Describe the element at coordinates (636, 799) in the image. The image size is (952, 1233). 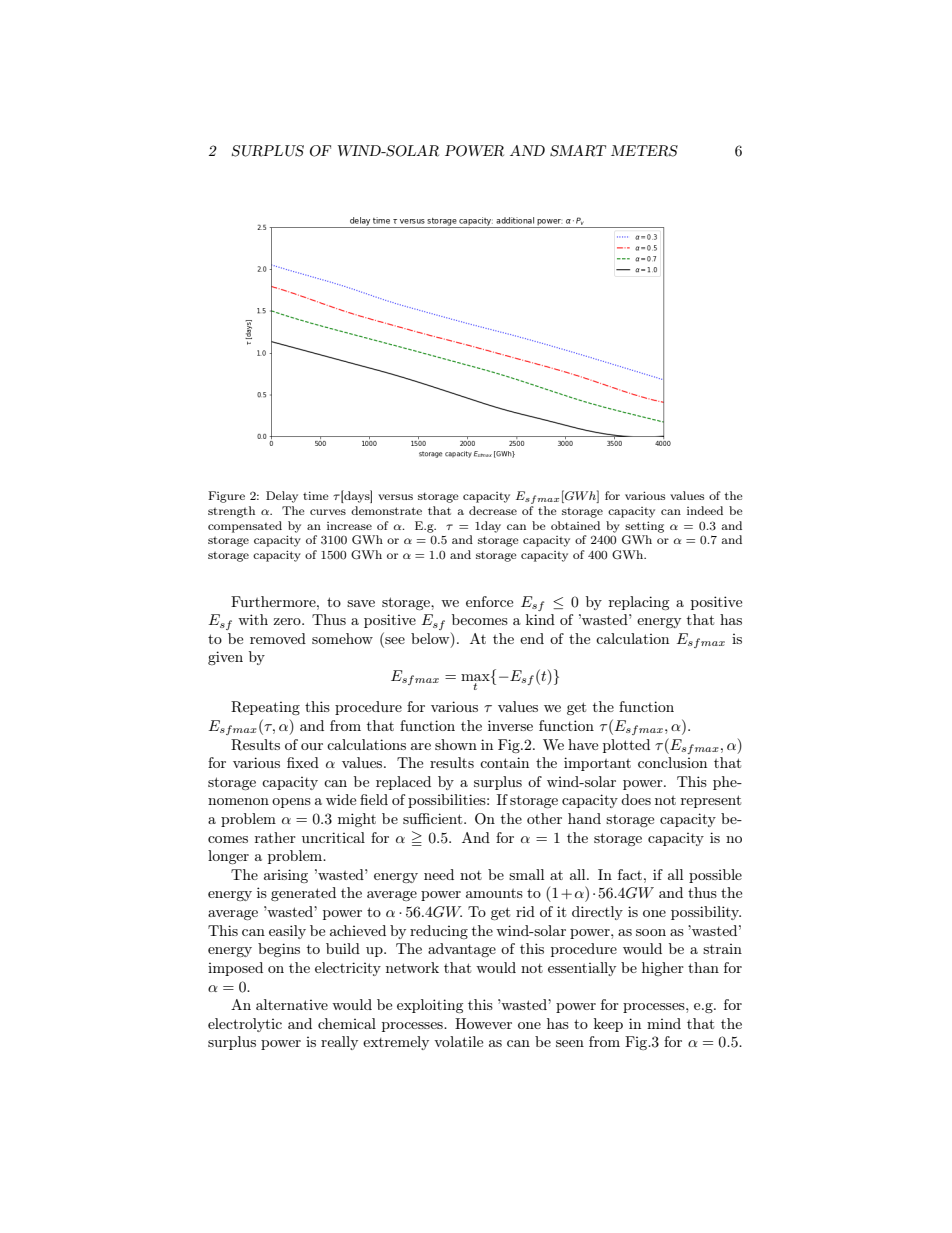
I see `does` at that location.
